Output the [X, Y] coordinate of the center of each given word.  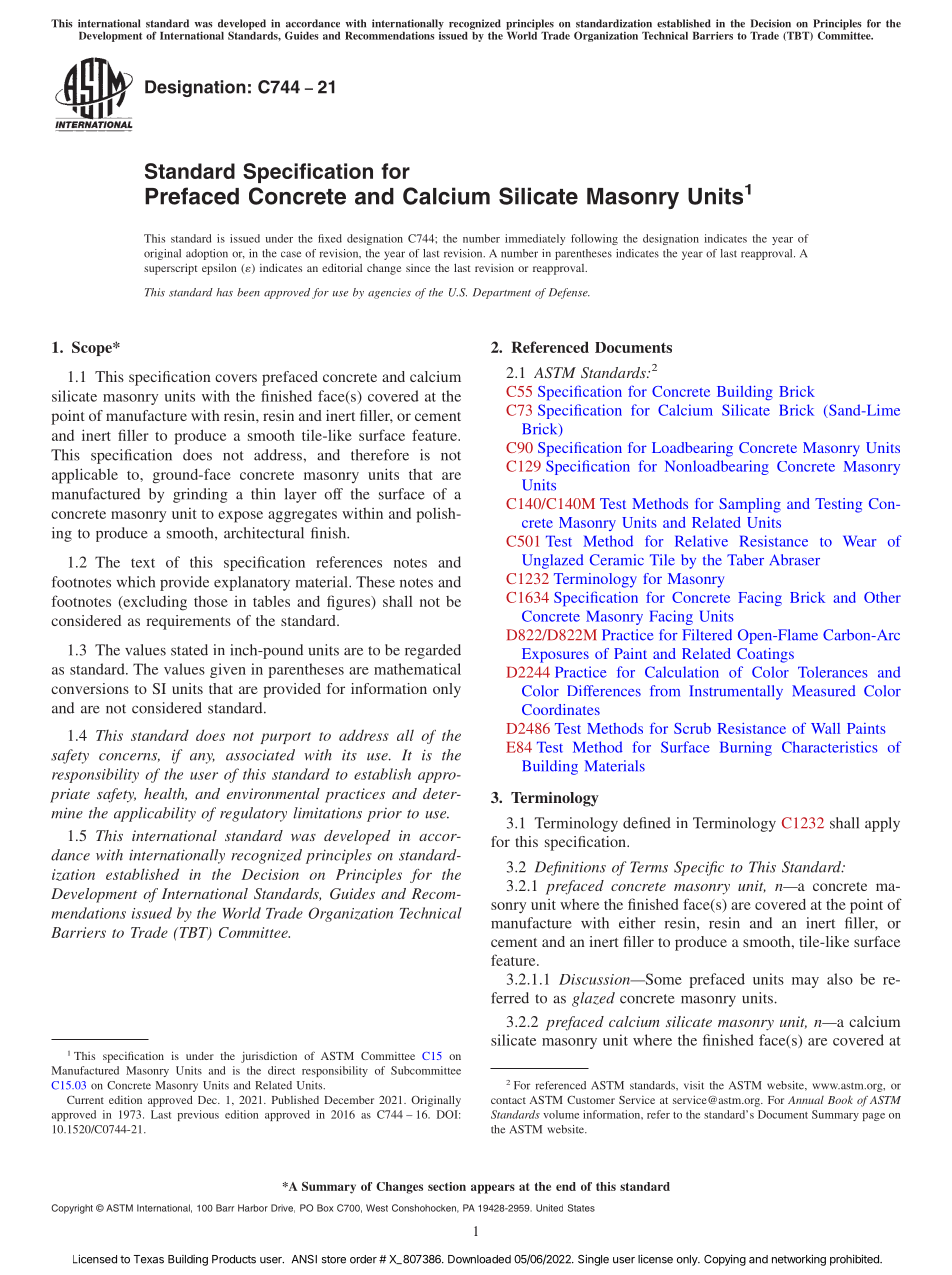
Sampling [750, 505]
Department [502, 293]
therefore [380, 455]
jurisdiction [269, 1057]
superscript [171, 269]
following [594, 239]
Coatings [765, 655]
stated [189, 650]
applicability [155, 814]
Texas [149, 1259]
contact [508, 1100]
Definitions [570, 868]
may [805, 982]
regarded [433, 651]
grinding [200, 495]
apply [882, 824]
